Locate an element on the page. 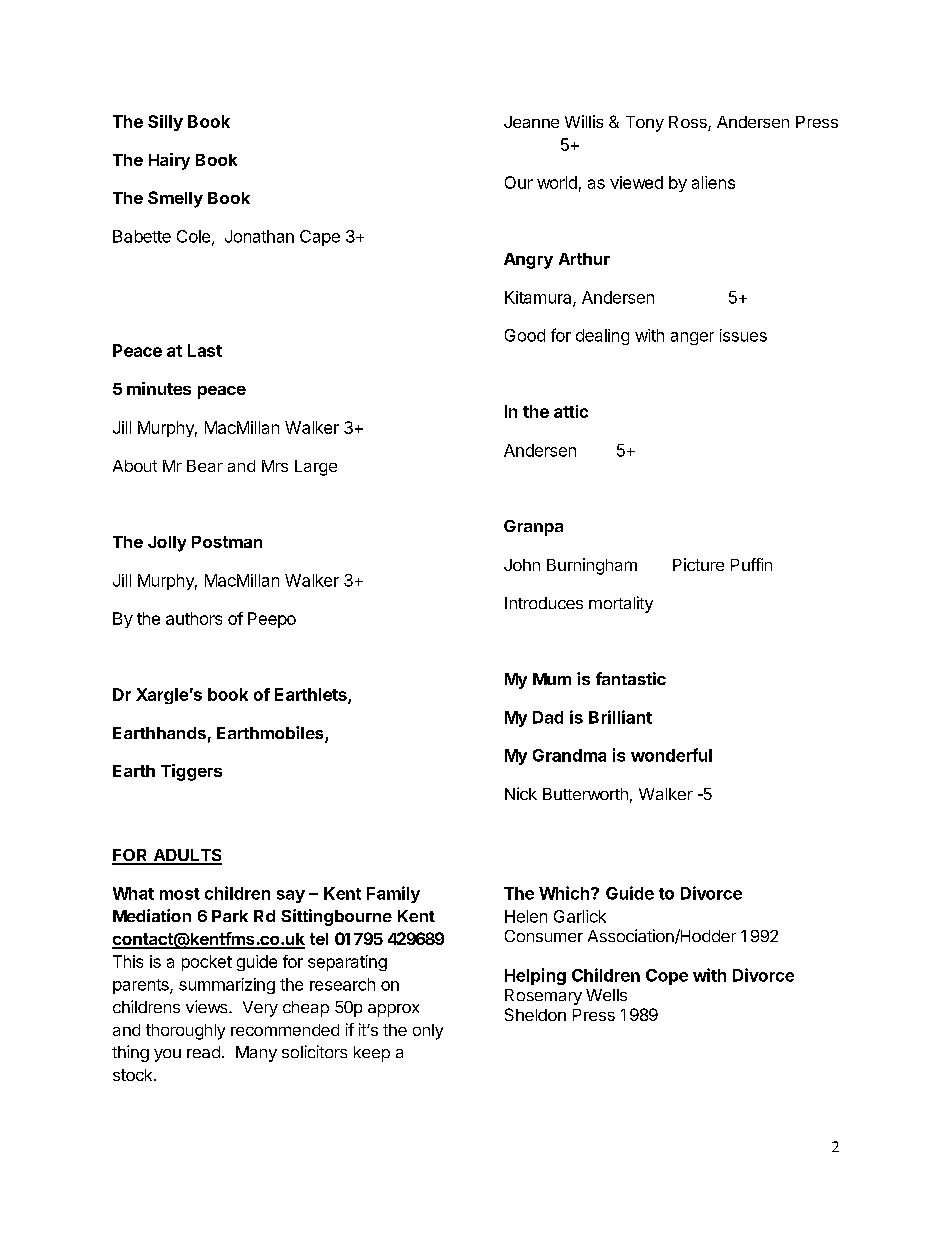 This document has width=952, height=1233. anger is located at coordinates (692, 338).
